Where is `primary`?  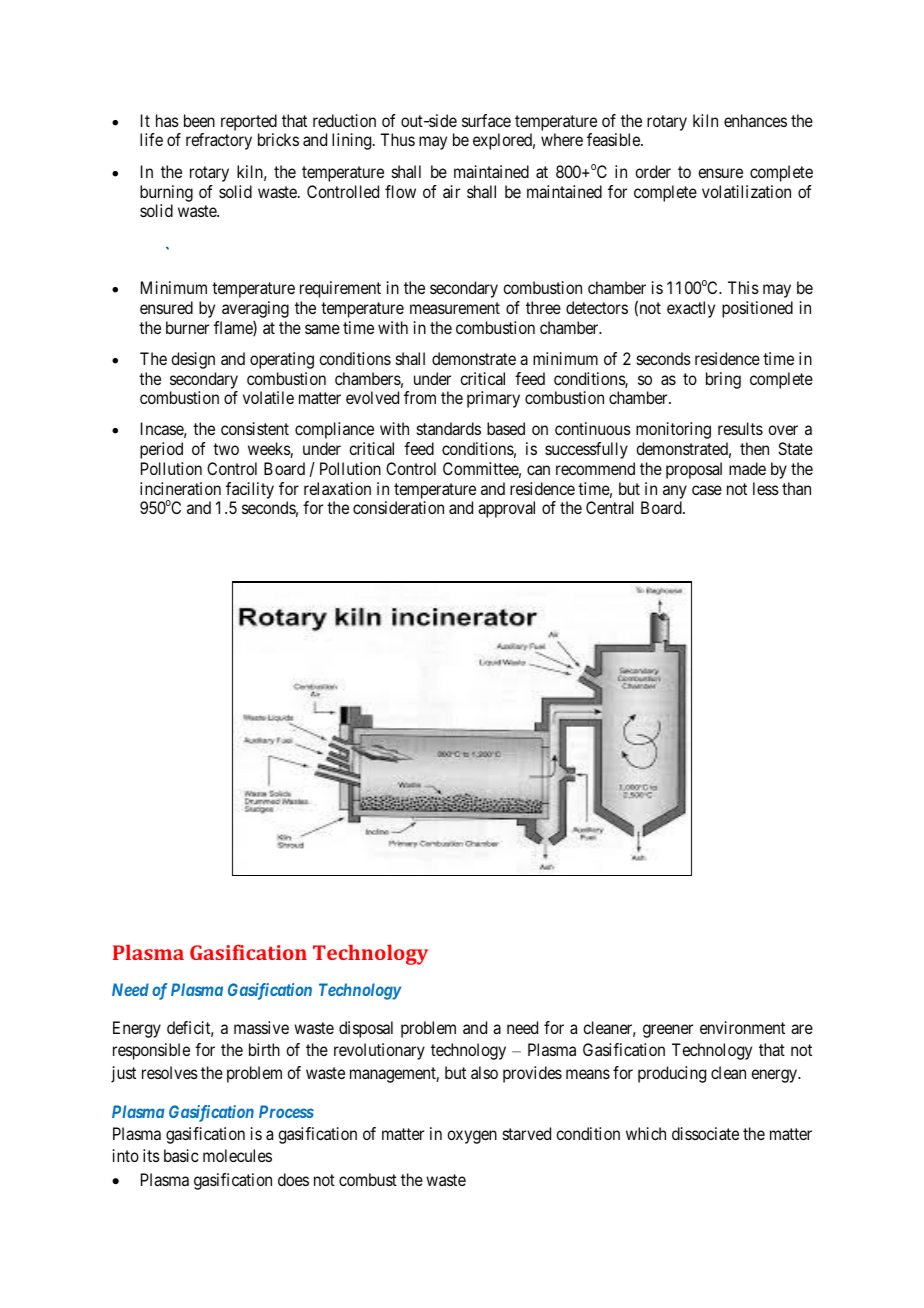 primary is located at coordinates (493, 399).
